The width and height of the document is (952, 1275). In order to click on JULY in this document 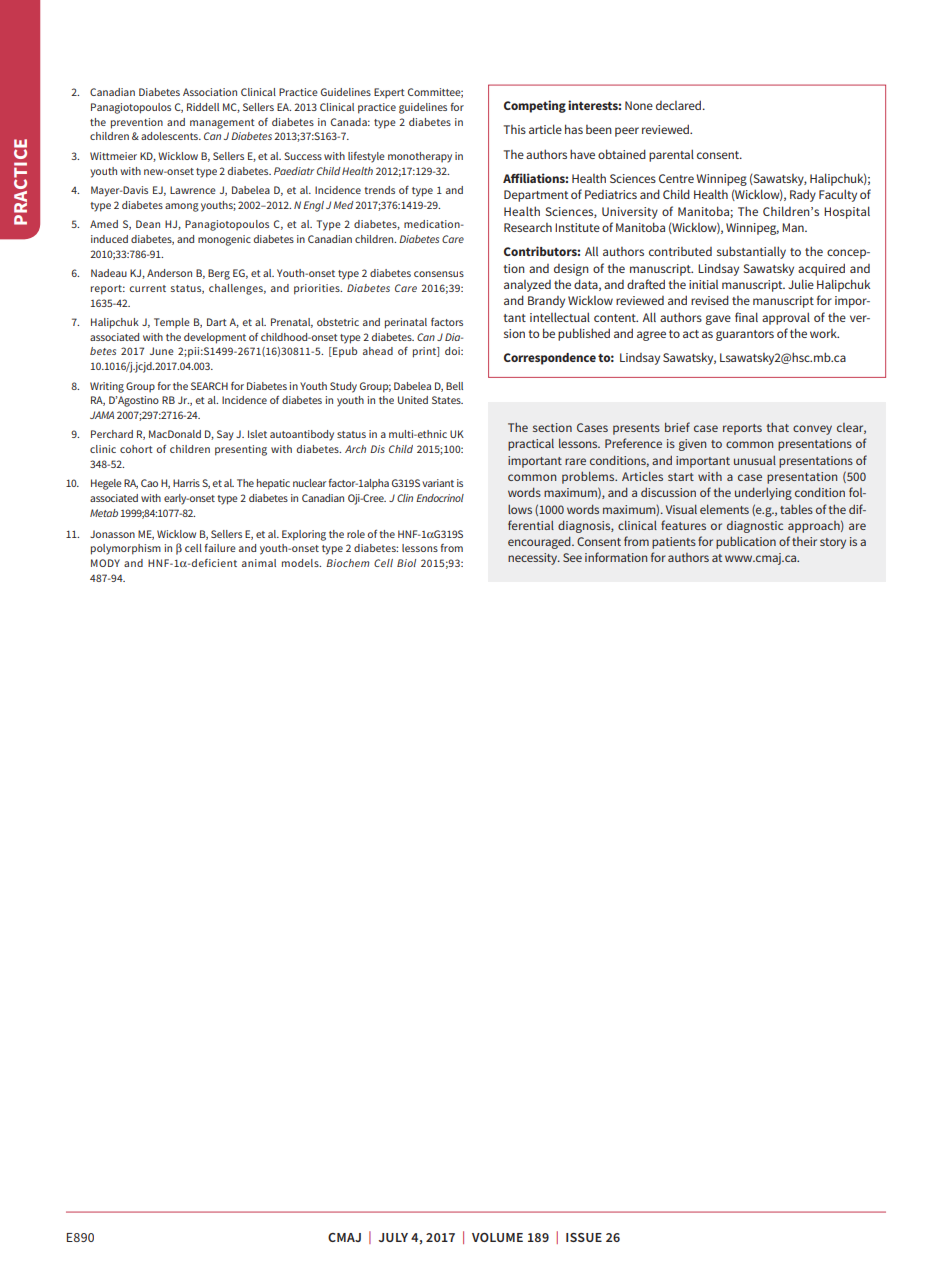, I will do `click(393, 1237)`.
